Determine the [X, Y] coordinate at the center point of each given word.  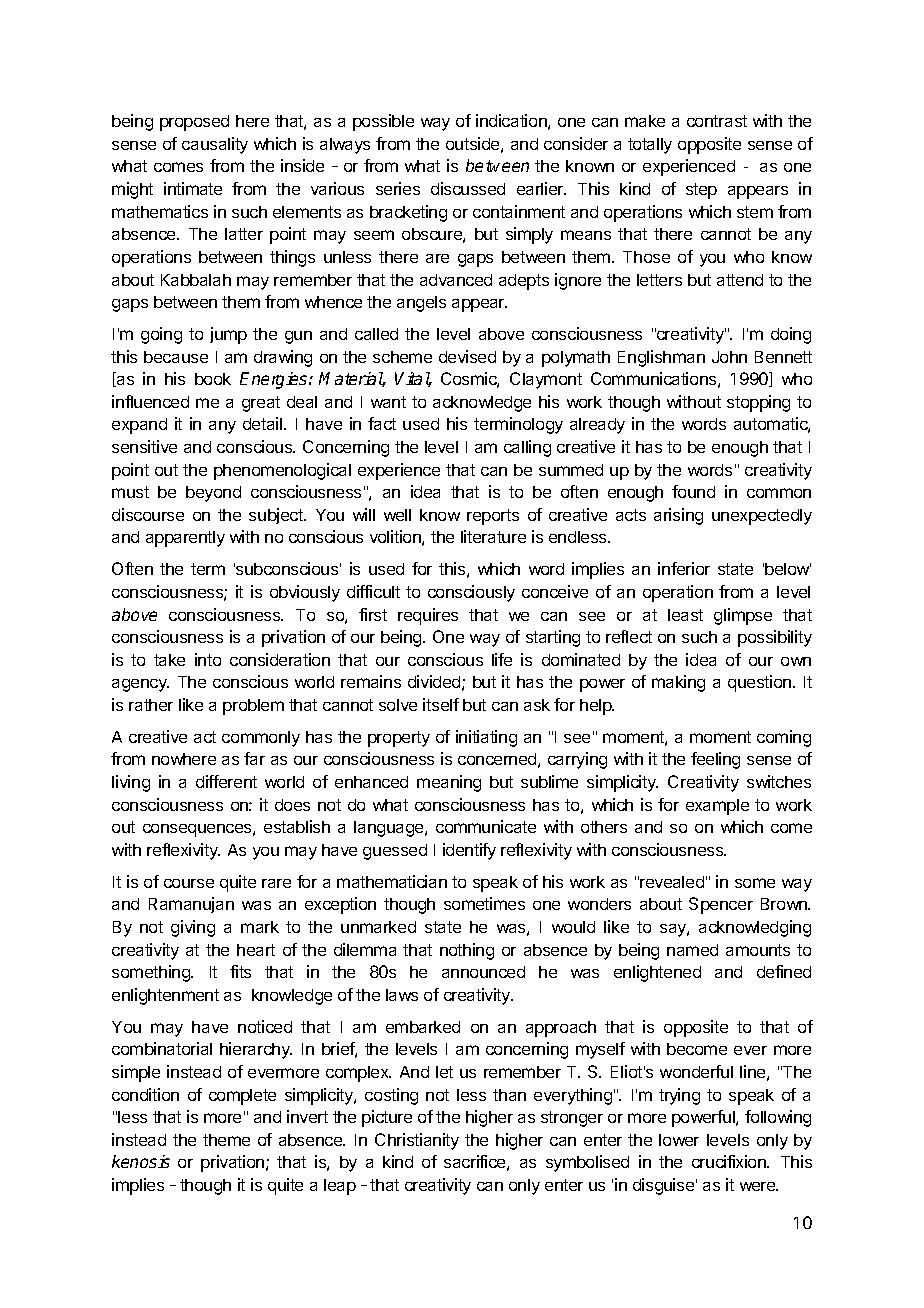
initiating [486, 738]
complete [242, 1097]
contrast [717, 121]
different [226, 781]
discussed [468, 188]
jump [228, 335]
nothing [467, 951]
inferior [684, 568]
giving [193, 928]
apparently [185, 539]
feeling [715, 760]
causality [215, 145]
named [692, 950]
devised [467, 356]
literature [493, 536]
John [729, 357]
